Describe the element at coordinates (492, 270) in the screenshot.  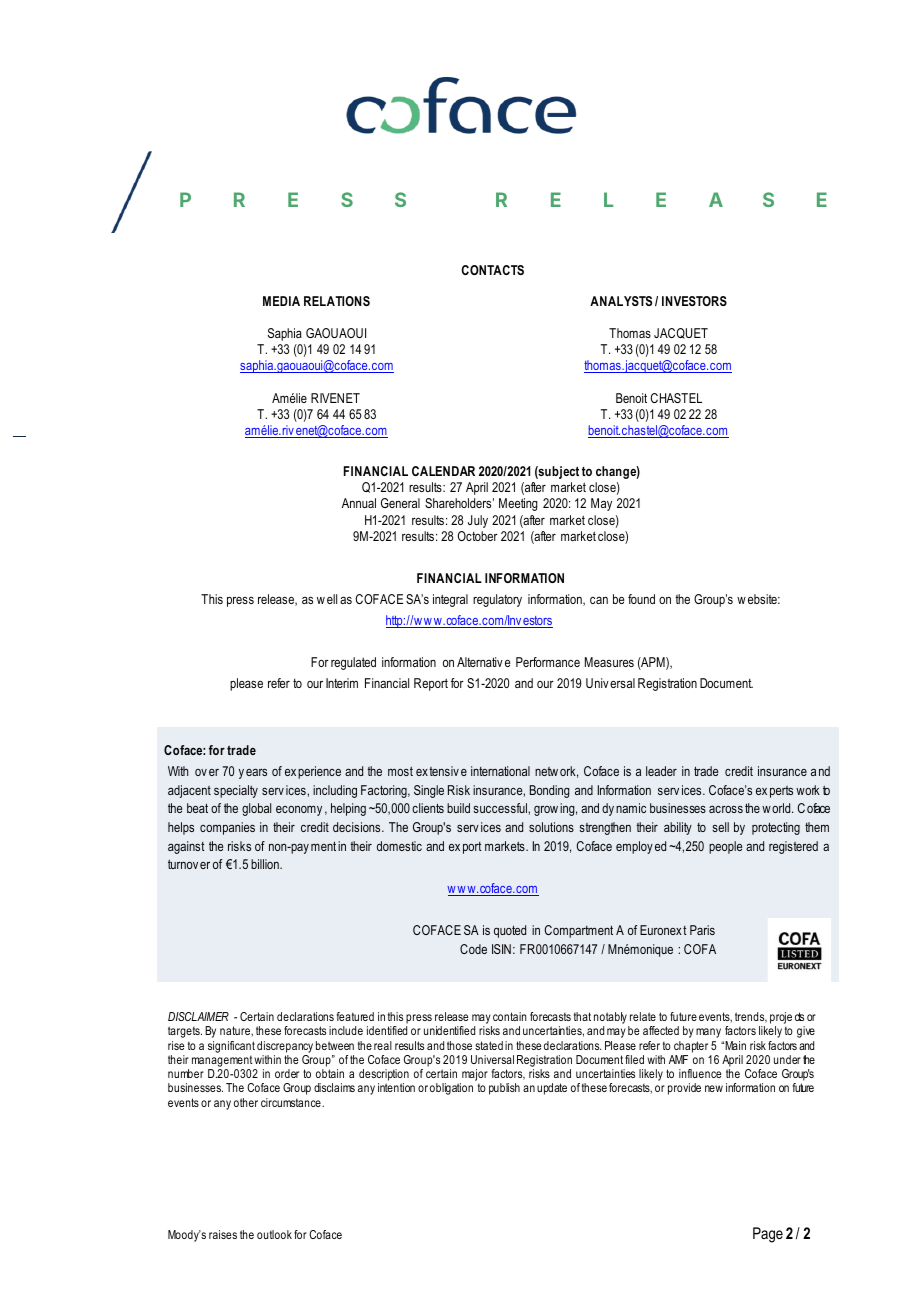
I see `CONTACTS` at that location.
